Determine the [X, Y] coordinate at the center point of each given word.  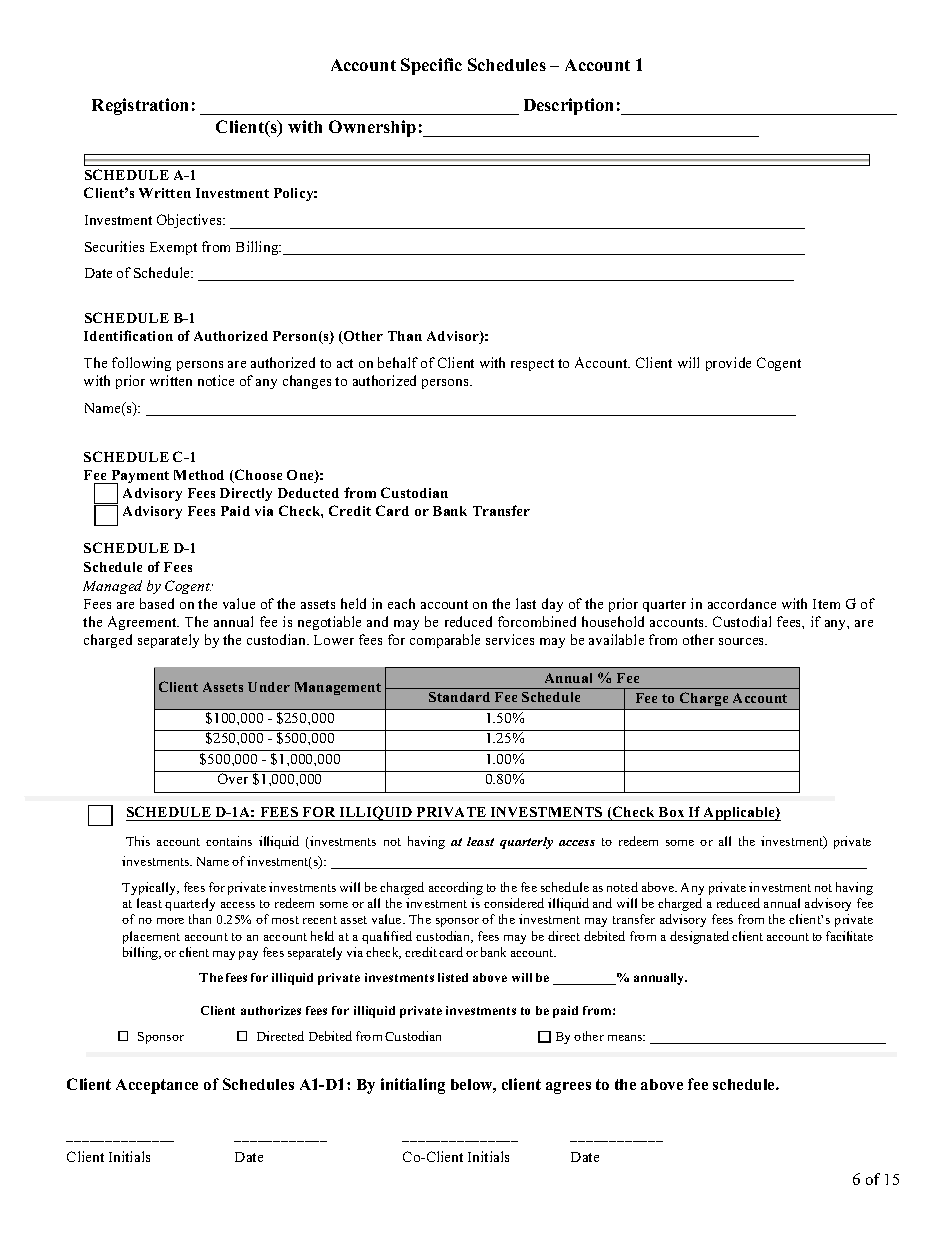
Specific [431, 66]
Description [568, 106]
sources [743, 641]
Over [233, 778]
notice [216, 380]
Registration [140, 106]
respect [532, 365]
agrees [568, 1088]
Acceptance [157, 1086]
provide [728, 364]
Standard [459, 697]
